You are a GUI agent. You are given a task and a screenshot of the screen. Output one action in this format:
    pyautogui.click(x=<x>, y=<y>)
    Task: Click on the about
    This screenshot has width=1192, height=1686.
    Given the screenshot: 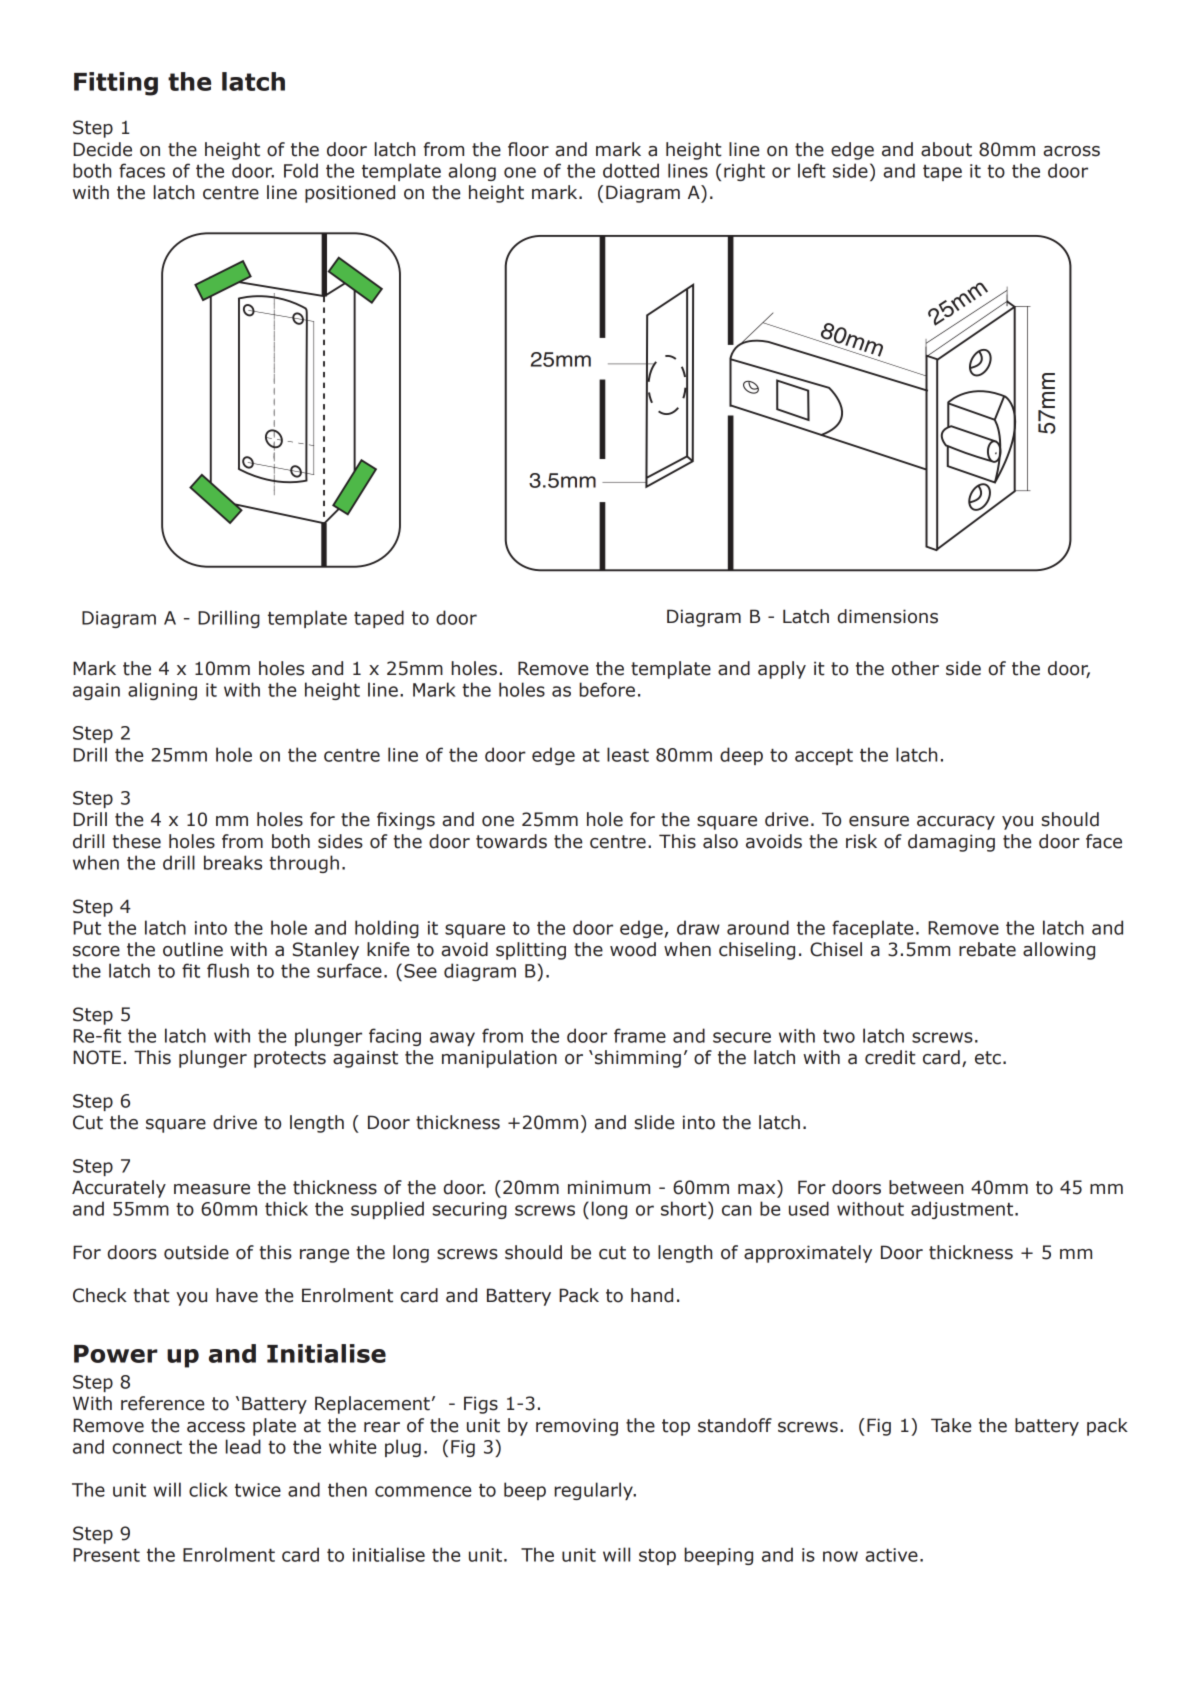 What is the action you would take?
    pyautogui.click(x=946, y=149)
